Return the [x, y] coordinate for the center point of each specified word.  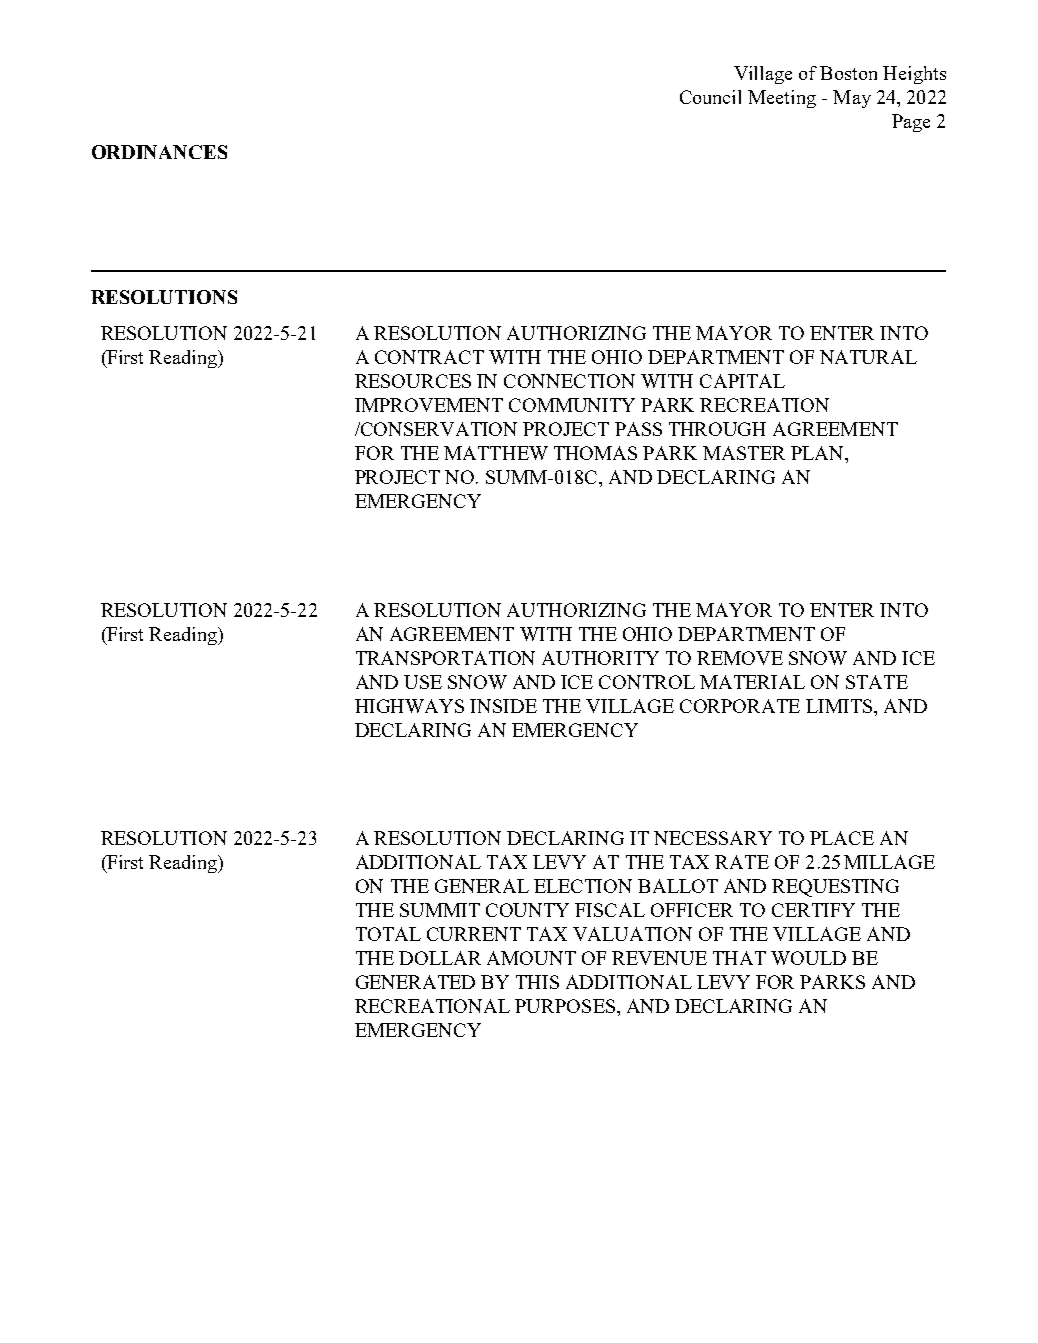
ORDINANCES [159, 152]
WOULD [808, 958]
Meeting [782, 99]
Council [710, 97]
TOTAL [388, 934]
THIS [537, 982]
